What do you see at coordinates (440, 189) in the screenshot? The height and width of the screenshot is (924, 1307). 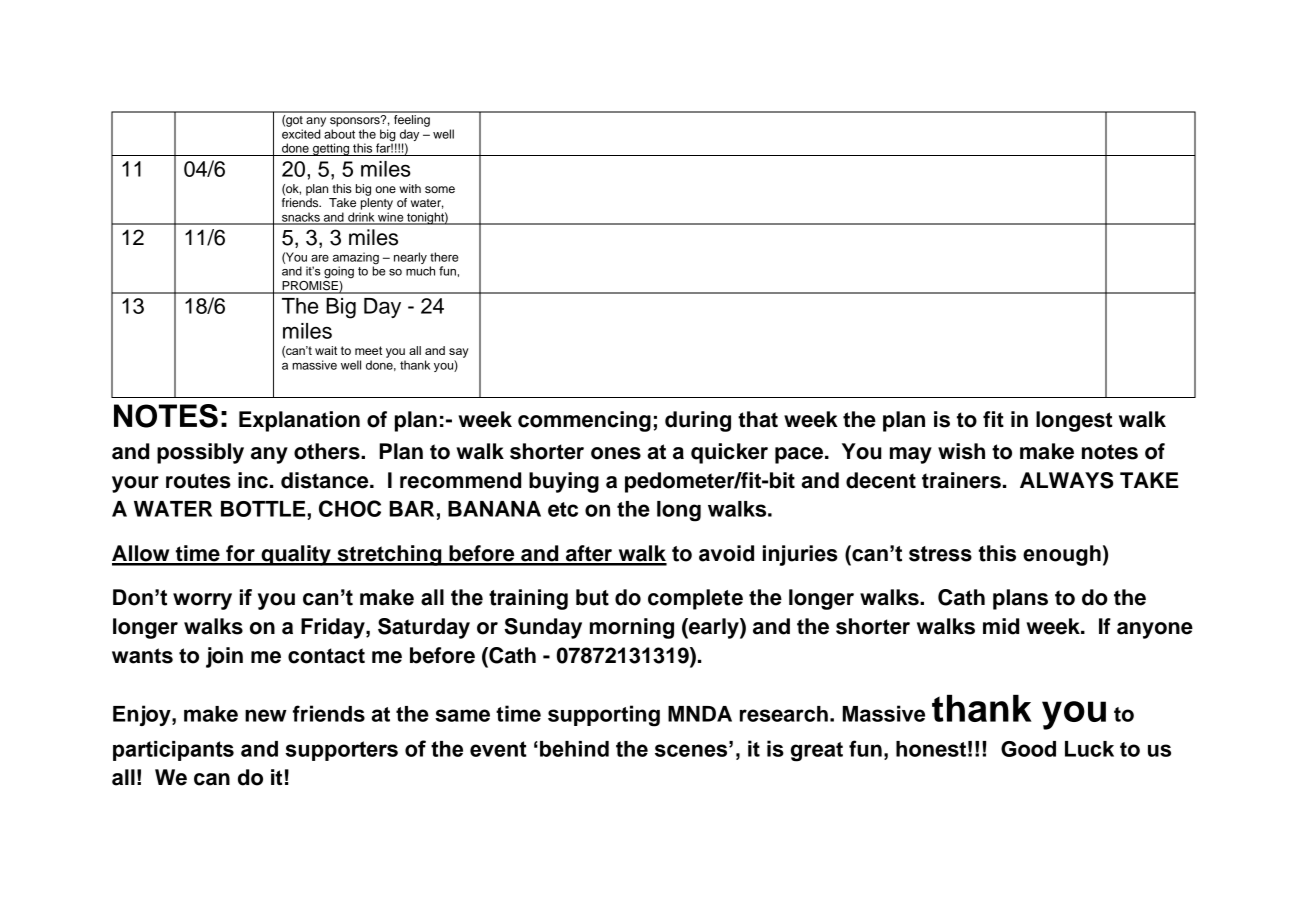 I see `some` at bounding box center [440, 189].
